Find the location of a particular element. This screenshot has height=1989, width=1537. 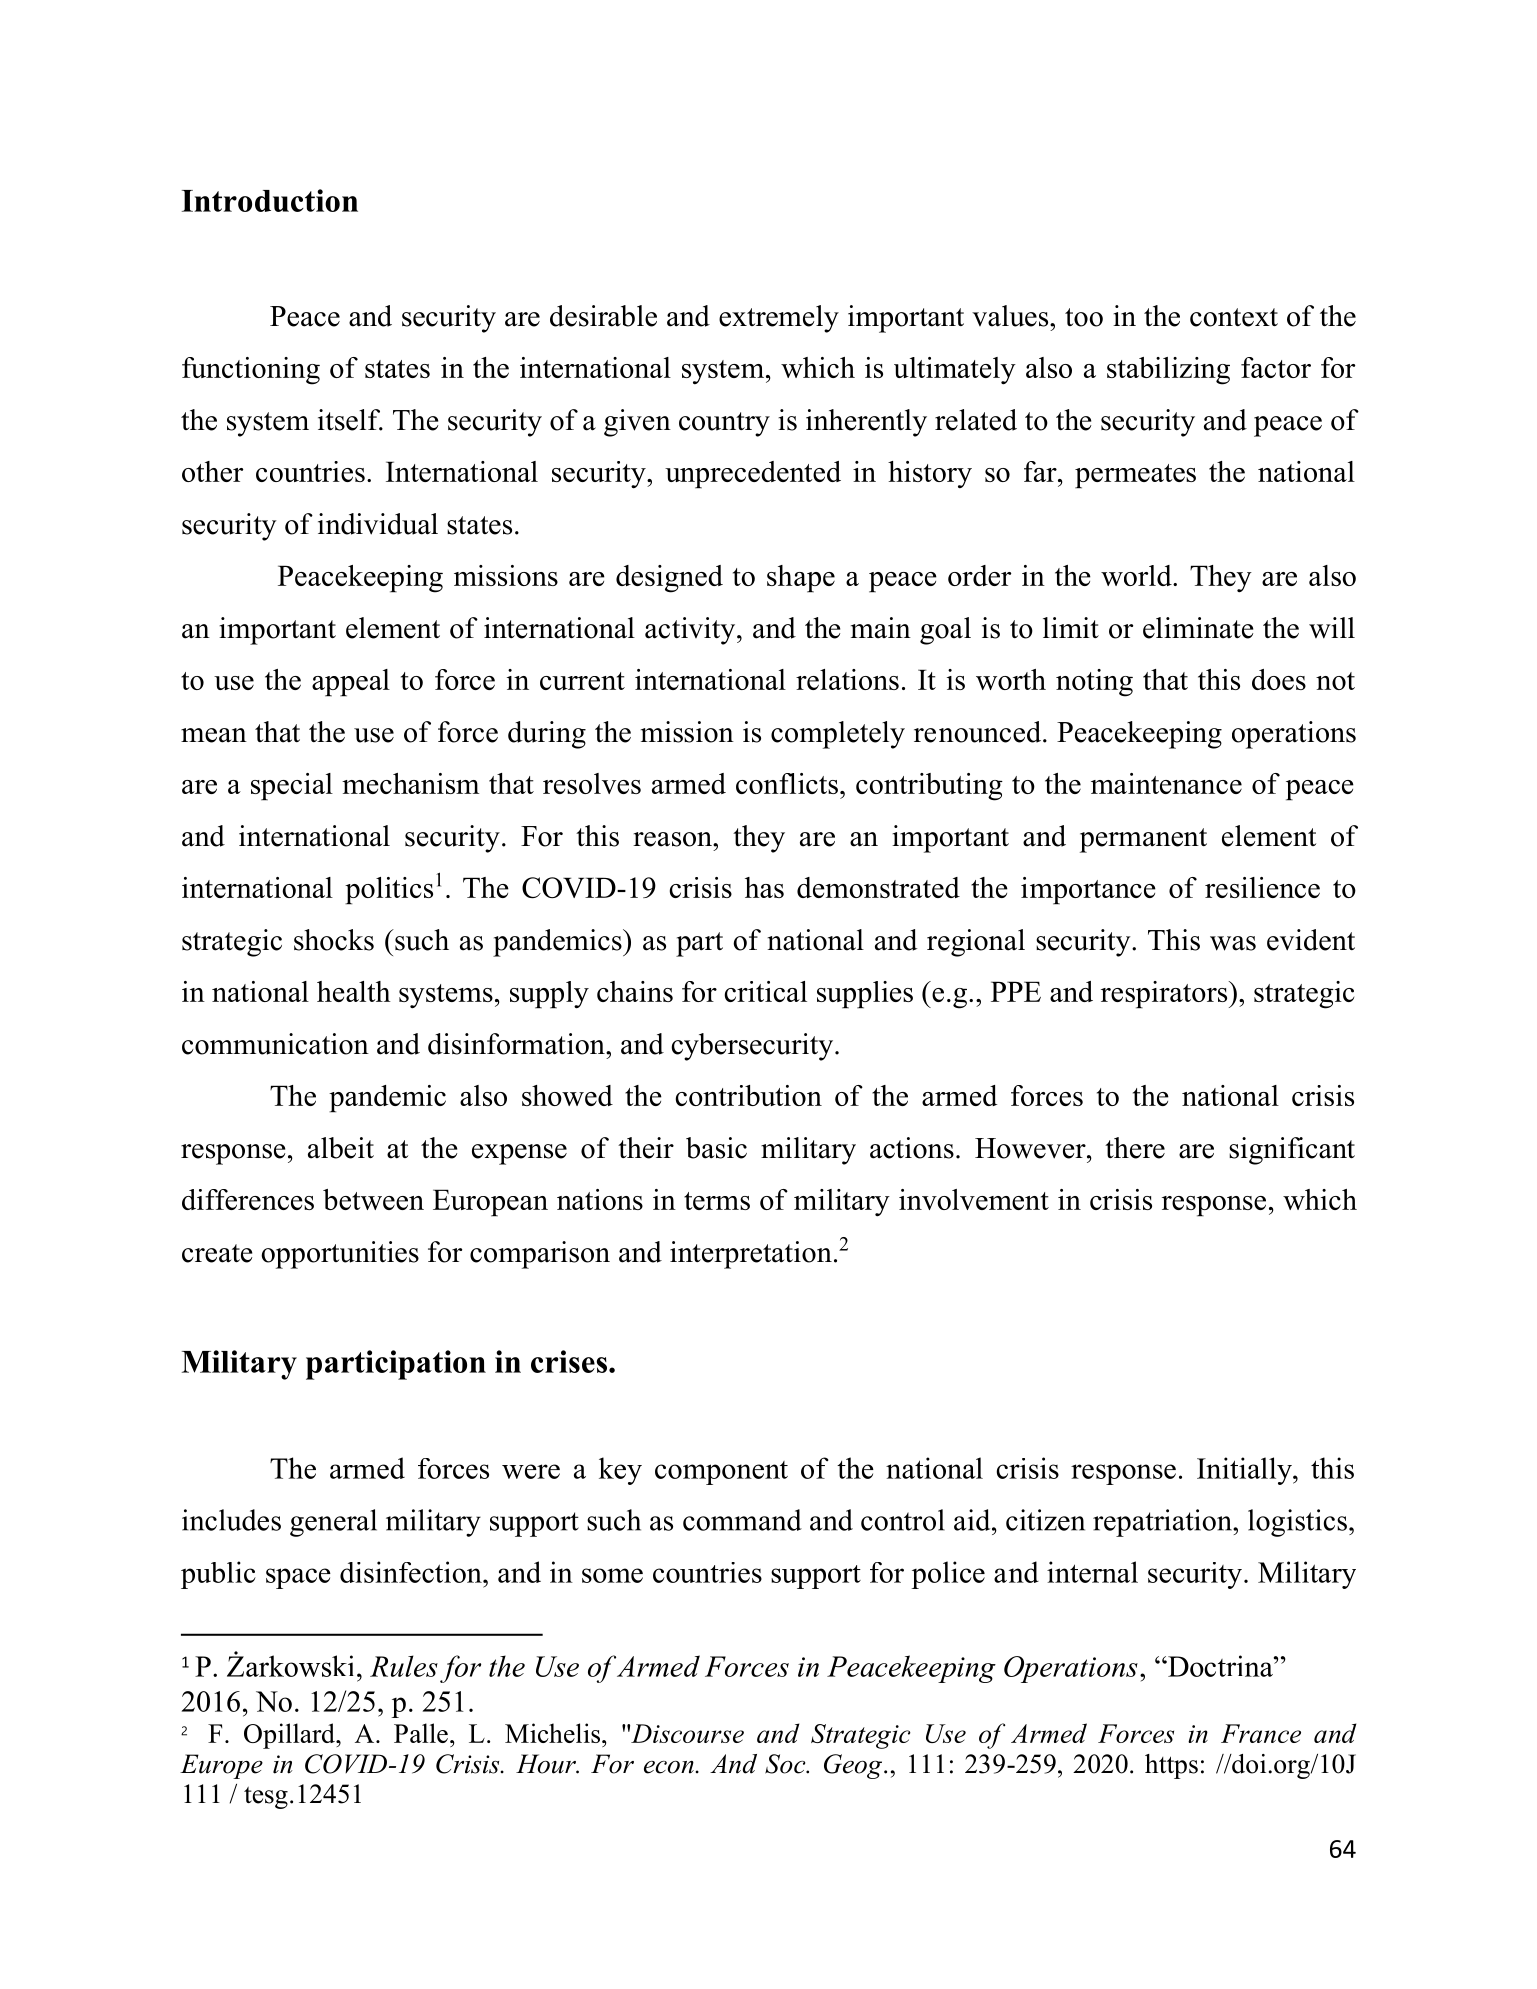

Introduction is located at coordinates (270, 200).
